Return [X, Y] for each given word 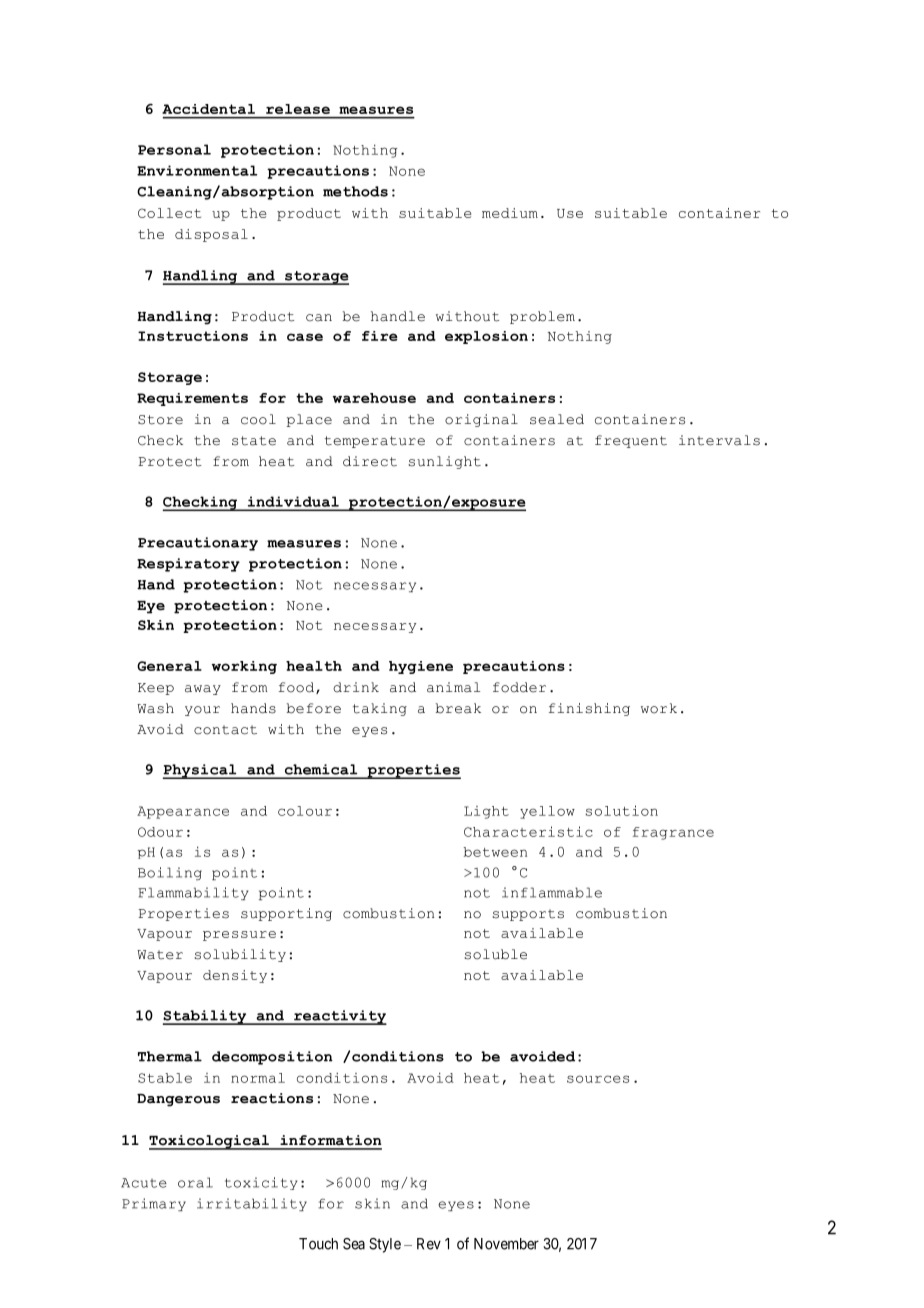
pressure [239, 936]
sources [598, 1079]
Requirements [192, 399]
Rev [429, 1244]
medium [510, 213]
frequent [631, 441]
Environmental [197, 170]
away [203, 690]
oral [195, 1182]
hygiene [421, 667]
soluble [496, 954]
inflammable [552, 892]
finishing [589, 709]
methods [355, 191]
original [481, 420]
